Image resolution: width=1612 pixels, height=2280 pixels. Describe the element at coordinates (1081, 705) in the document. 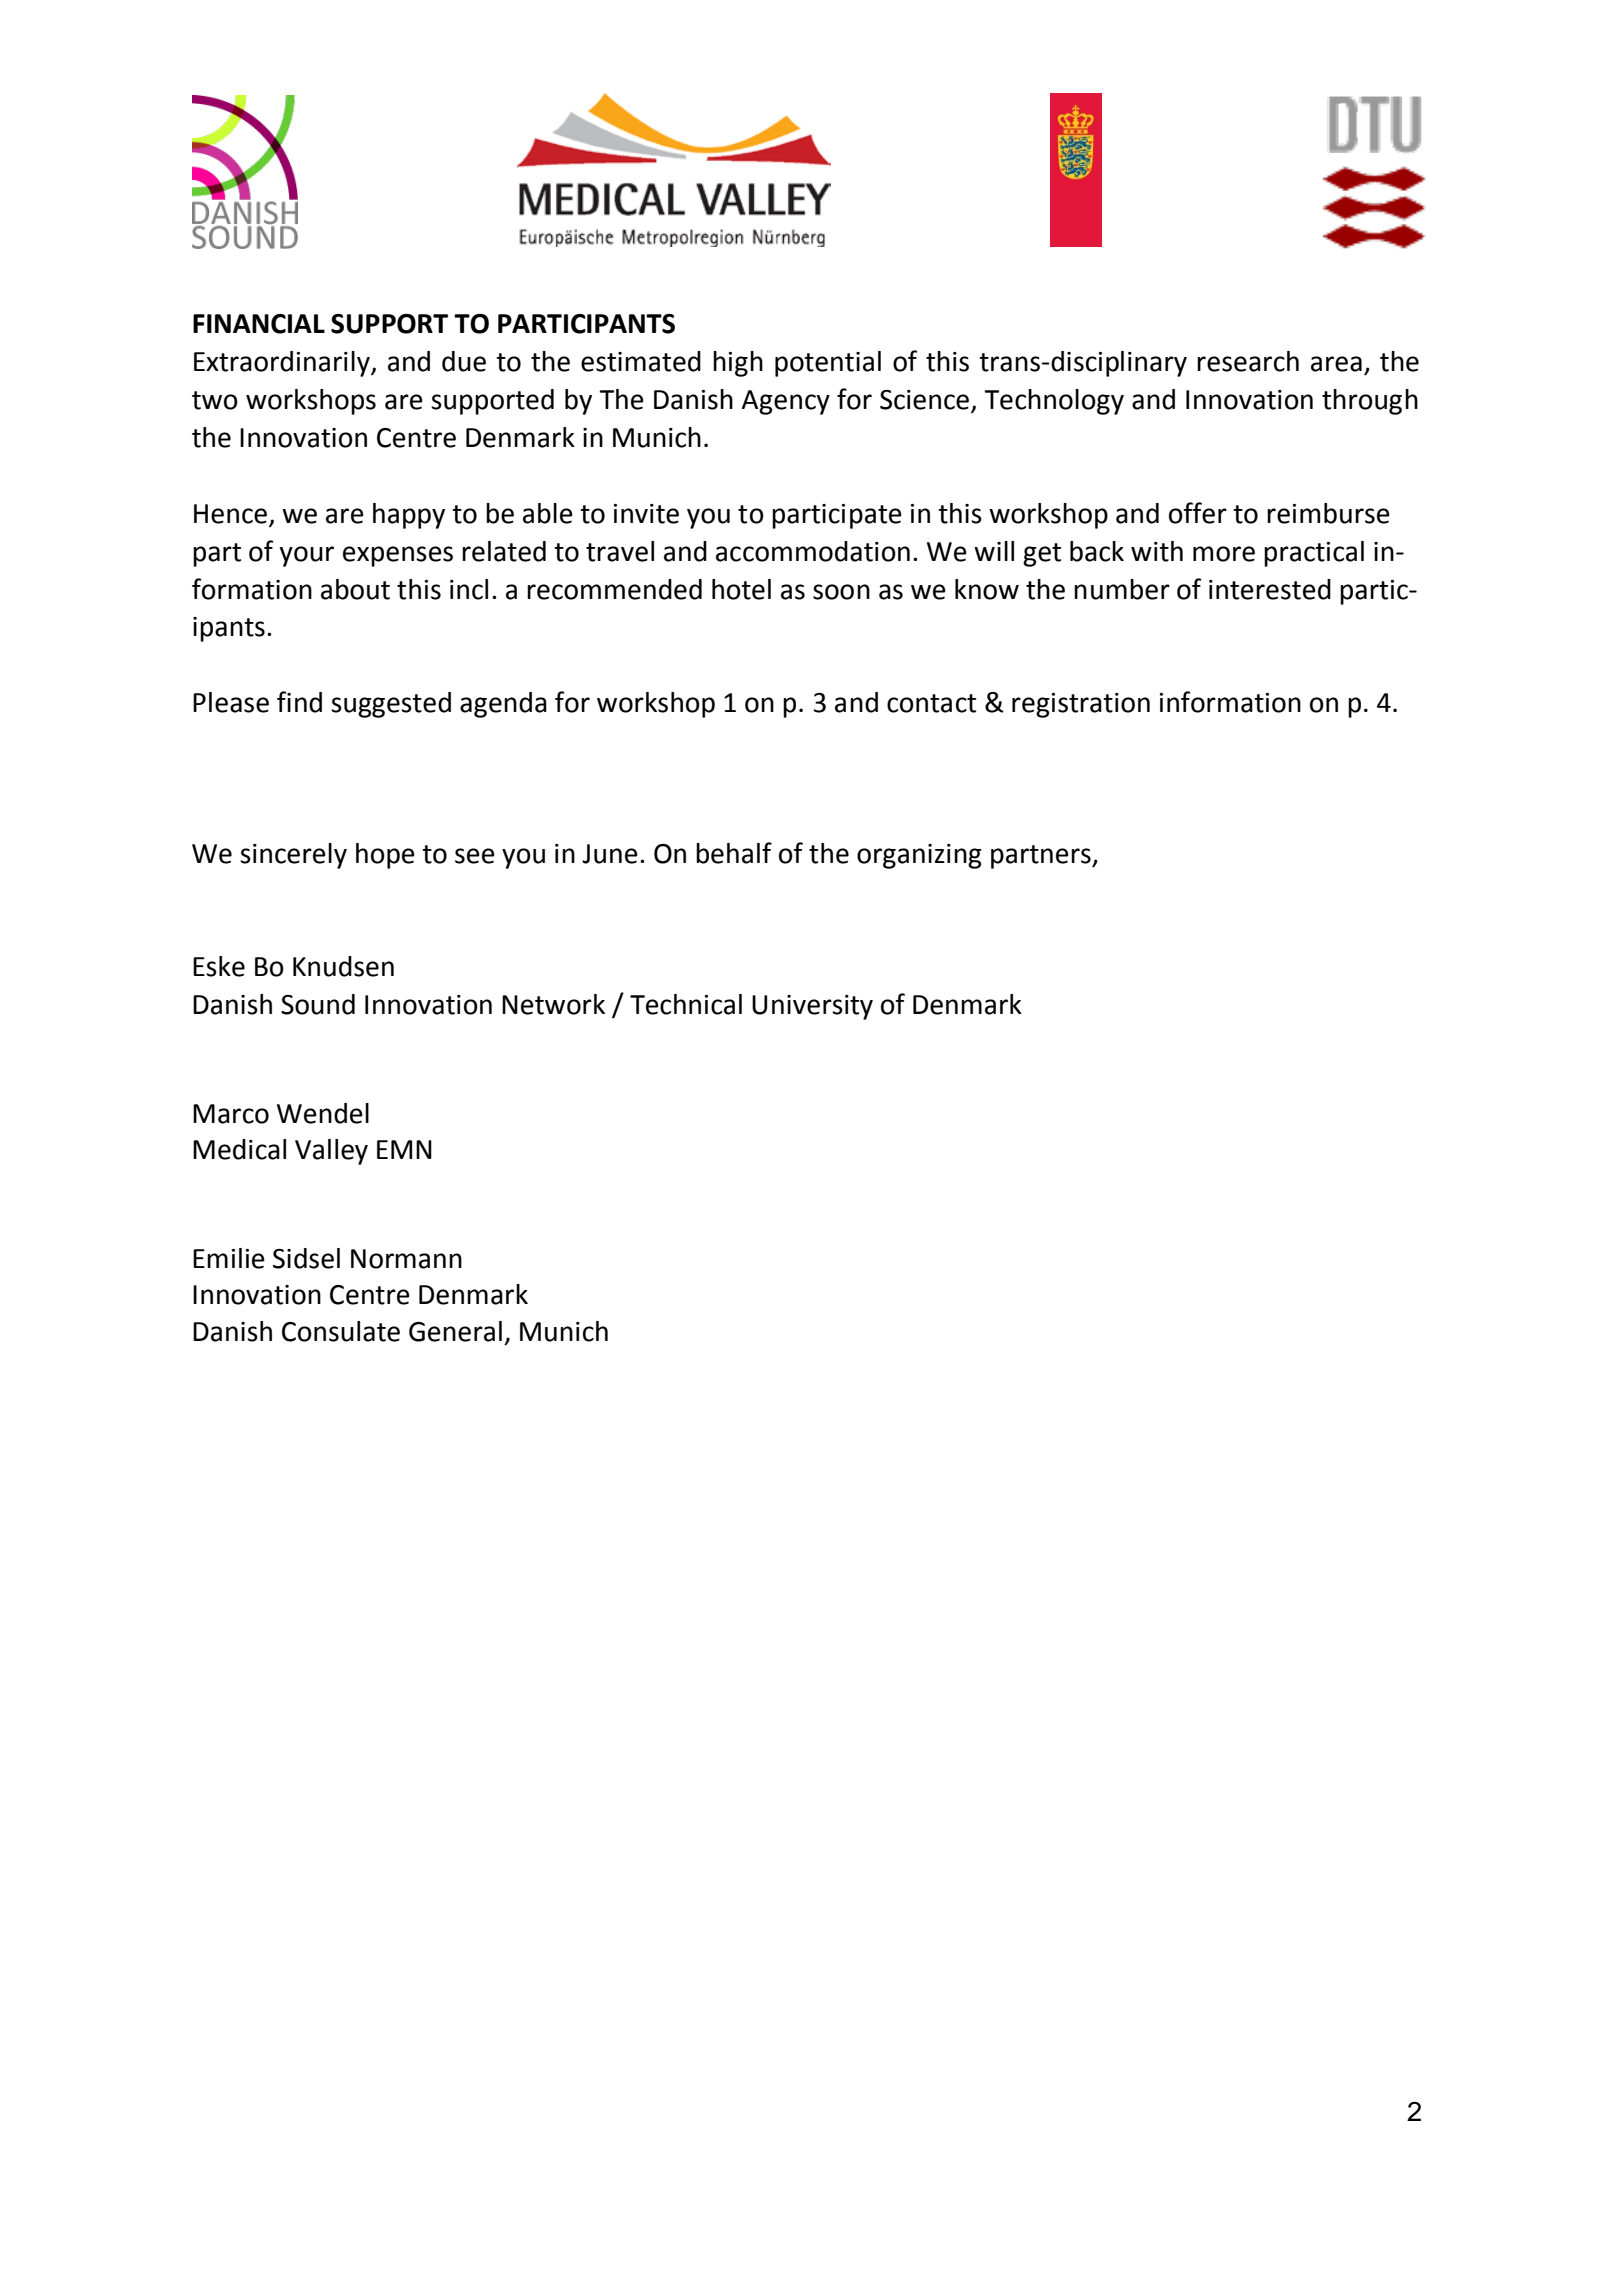

I see `registration` at that location.
